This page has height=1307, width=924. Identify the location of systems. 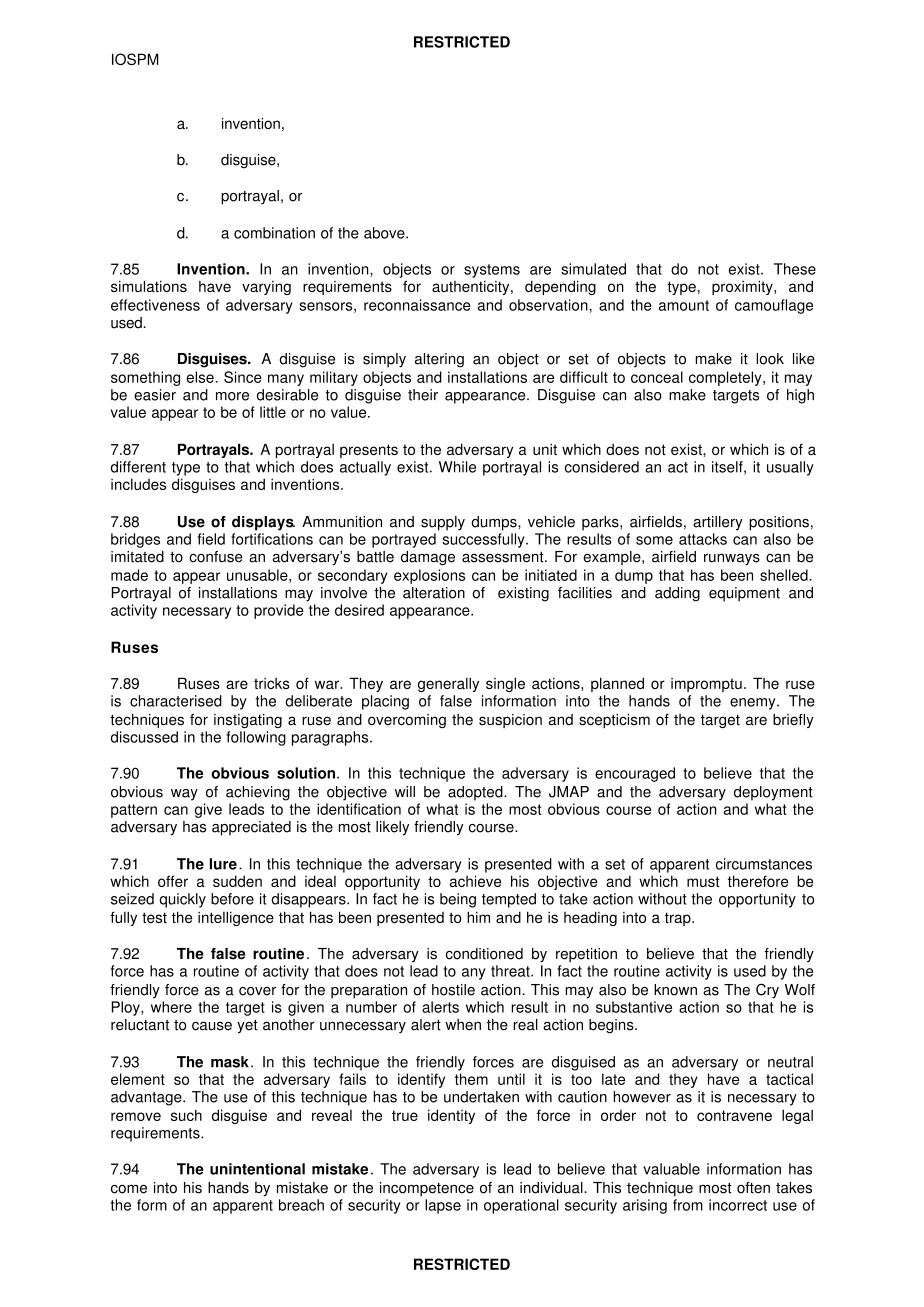
(492, 271).
